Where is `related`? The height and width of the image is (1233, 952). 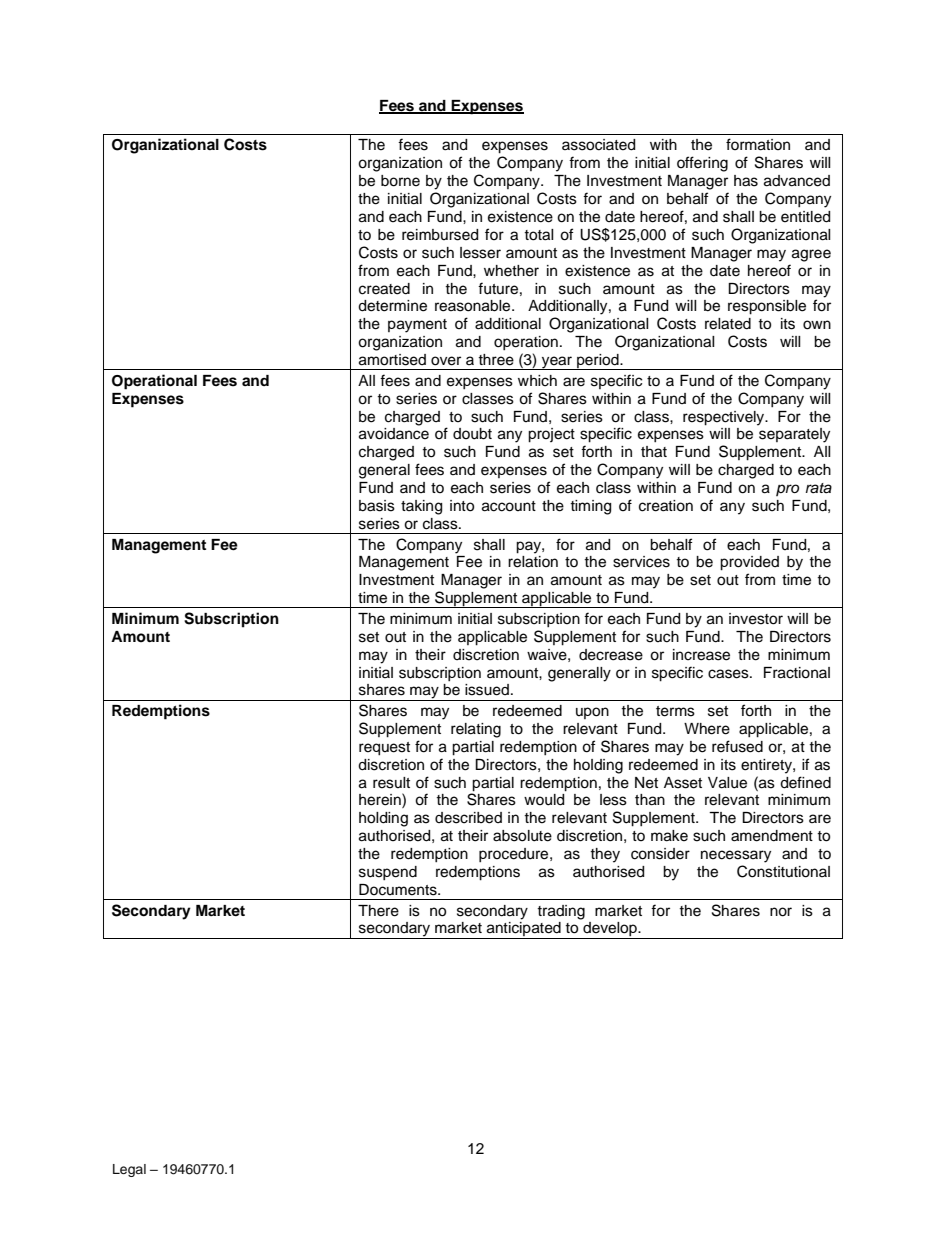 related is located at coordinates (728, 324).
